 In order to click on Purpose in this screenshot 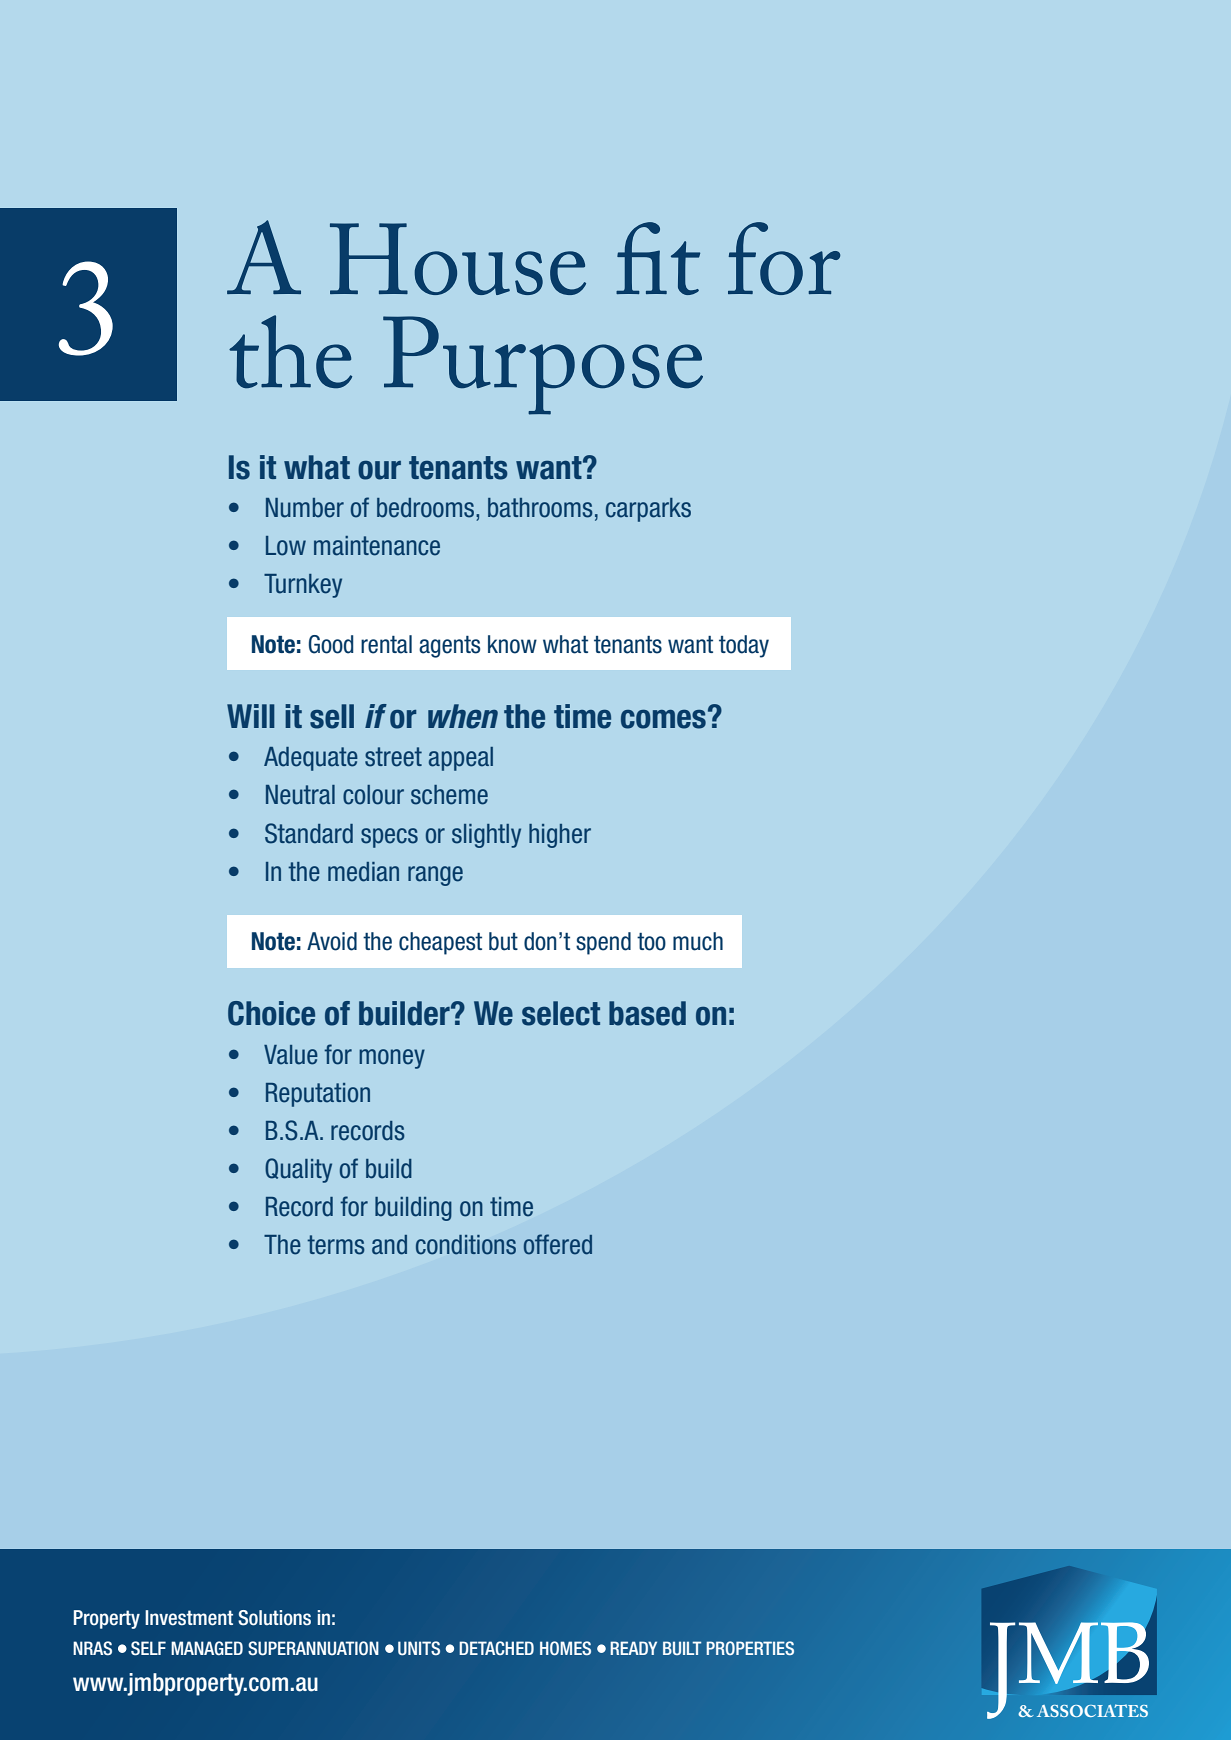, I will do `click(543, 365)`.
